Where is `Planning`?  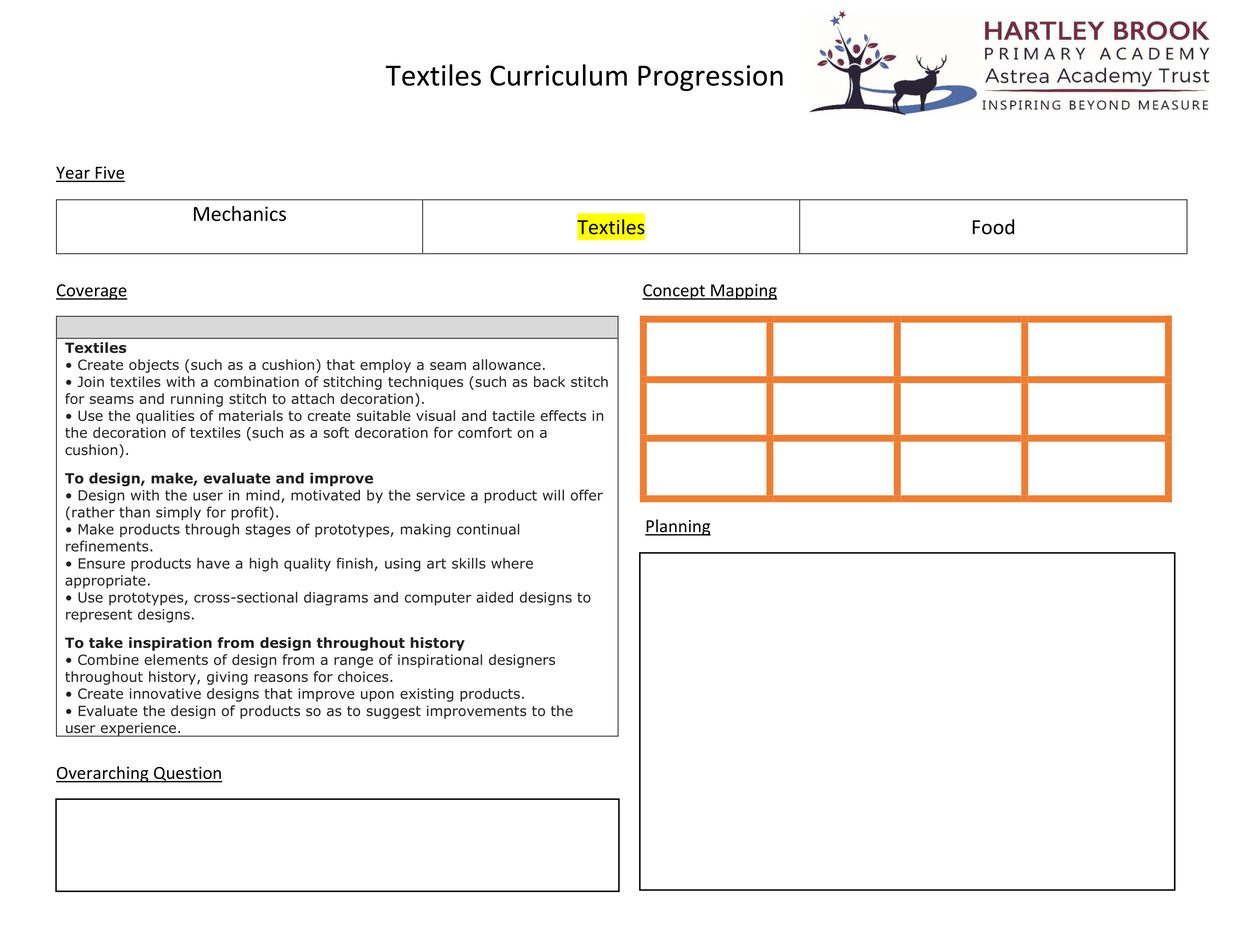
Planning is located at coordinates (678, 527).
